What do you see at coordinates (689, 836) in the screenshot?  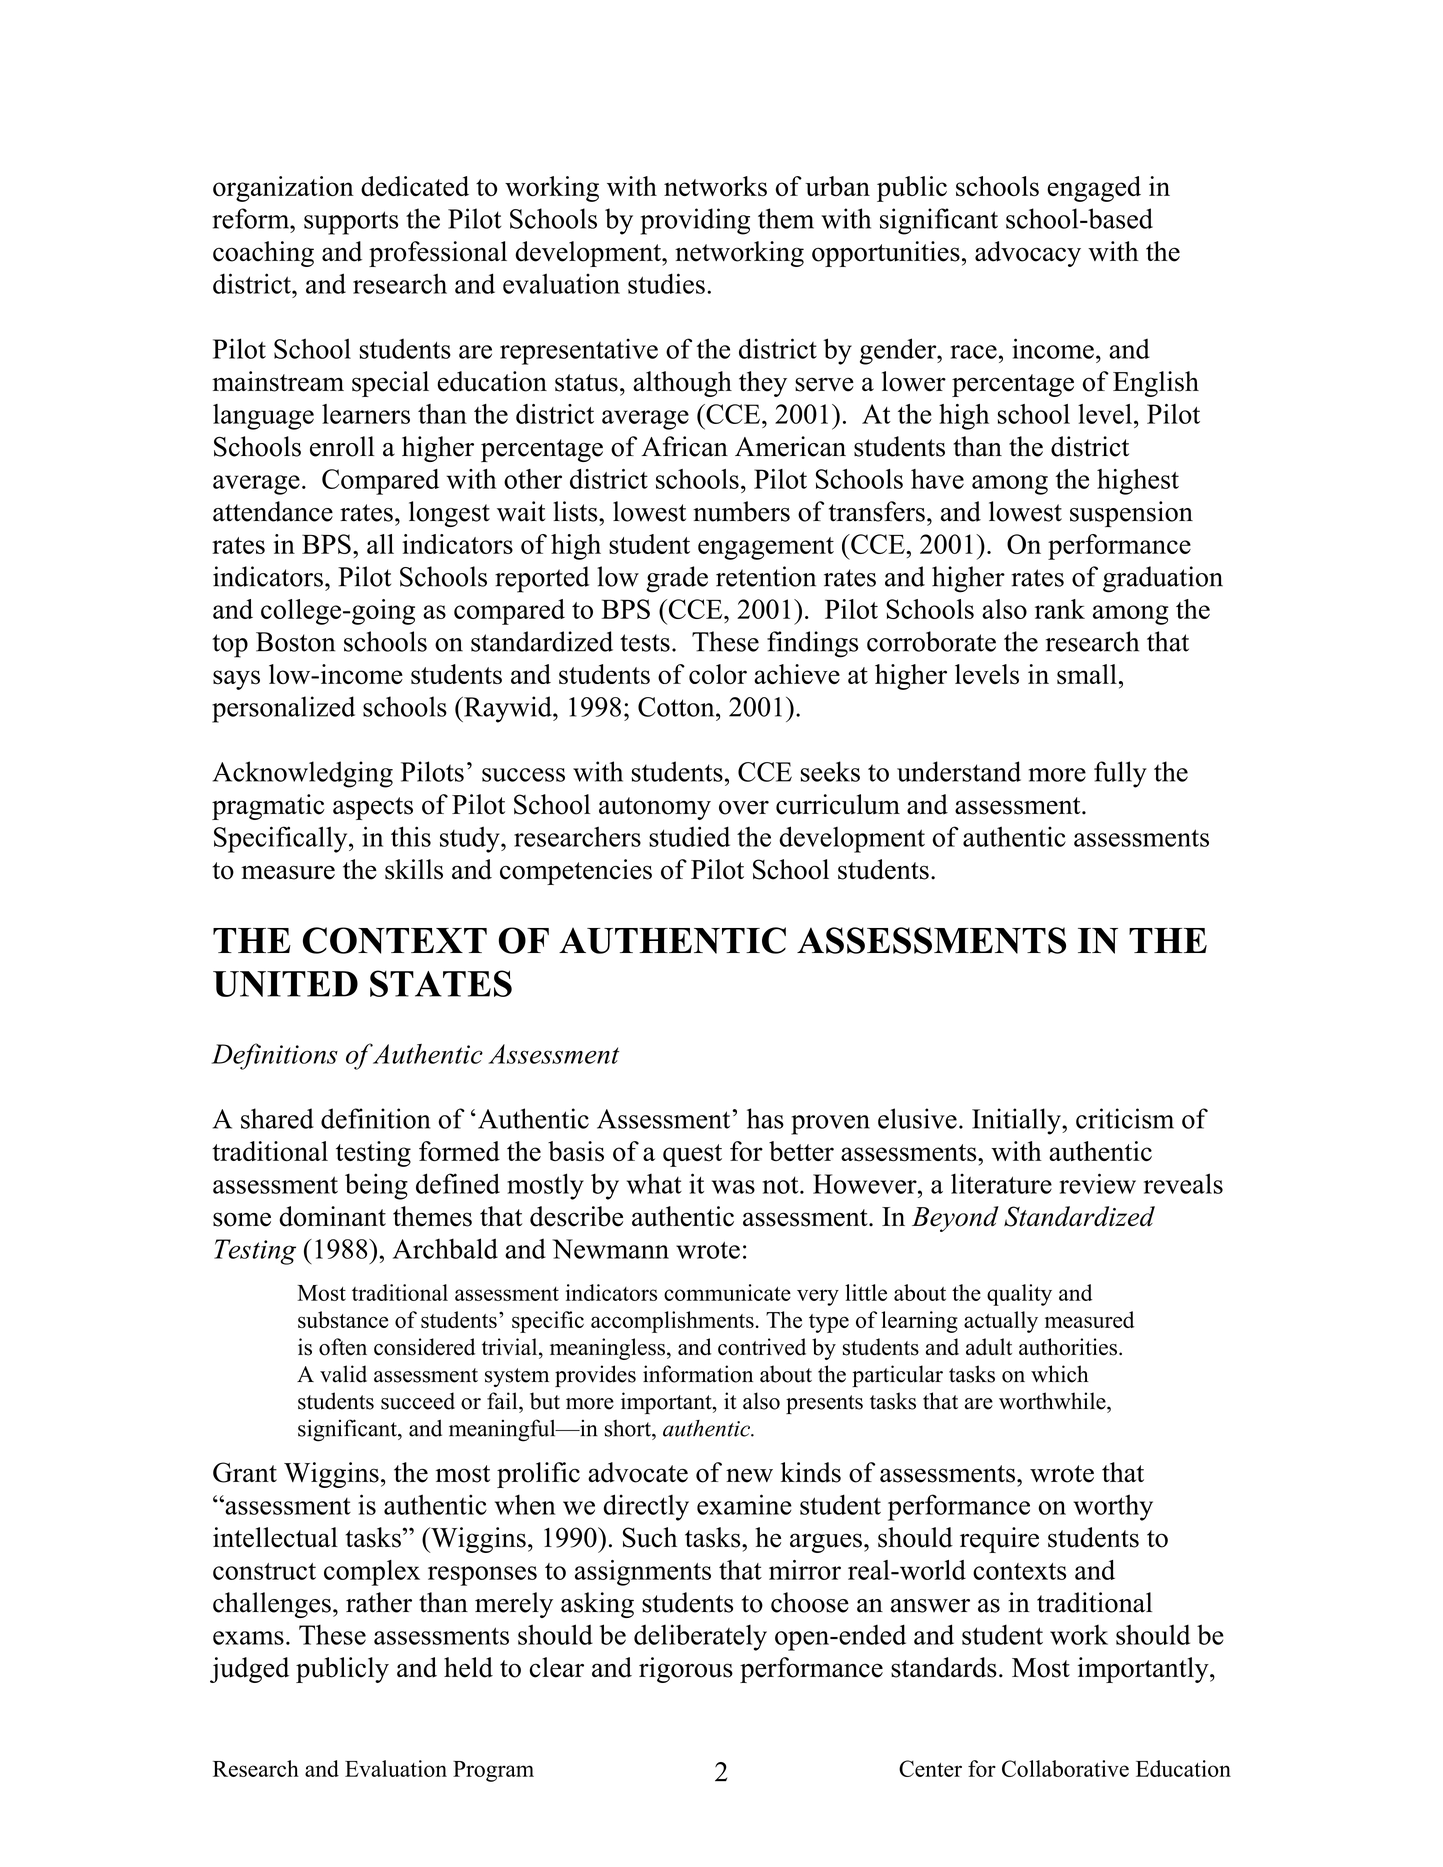 I see `studied` at bounding box center [689, 836].
